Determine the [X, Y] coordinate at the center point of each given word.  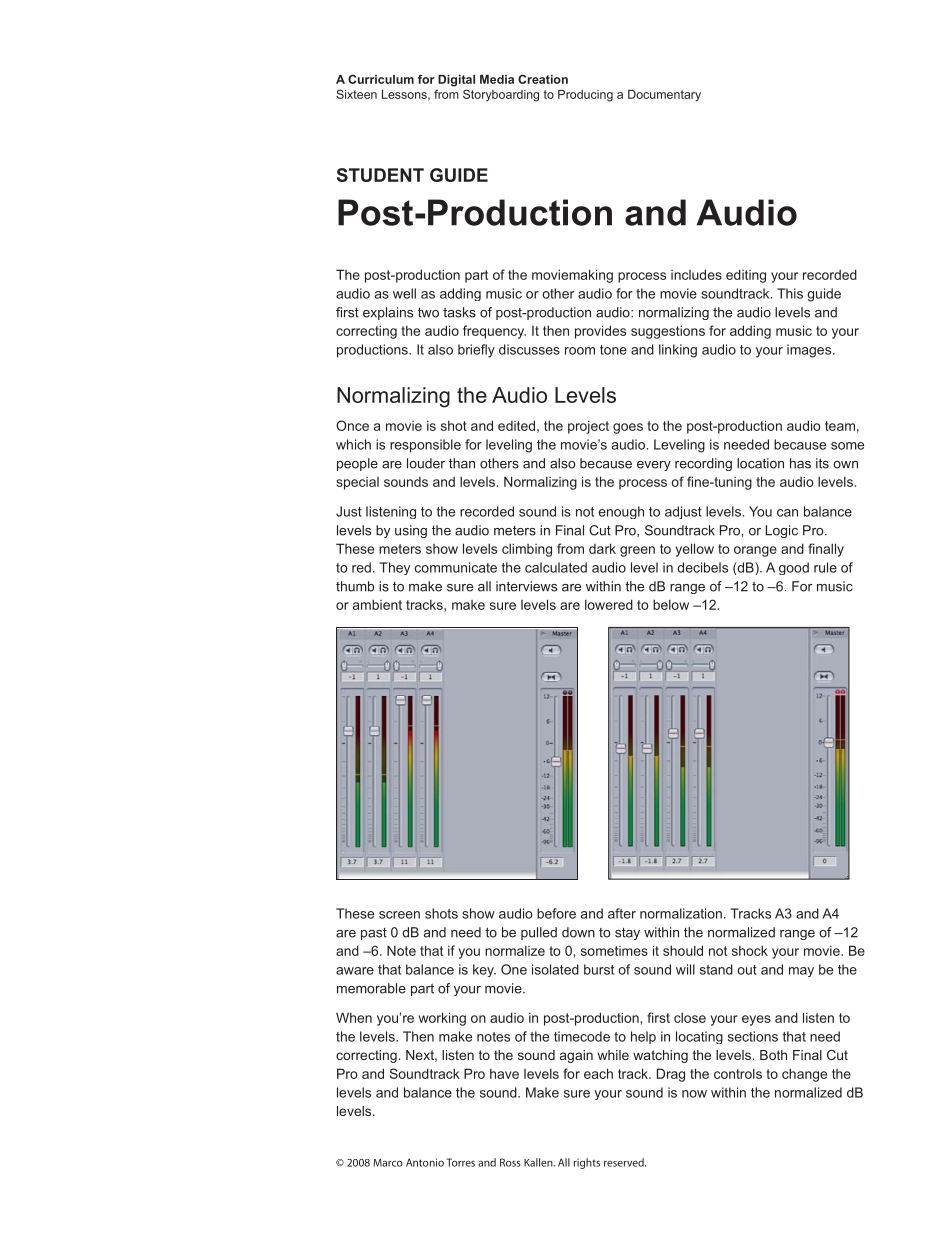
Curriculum [381, 79]
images [810, 351]
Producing [585, 96]
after [622, 913]
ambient [377, 604]
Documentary [664, 96]
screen [399, 915]
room [580, 351]
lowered [609, 604]
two [428, 313]
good [794, 568]
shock [750, 950]
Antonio [425, 1162]
